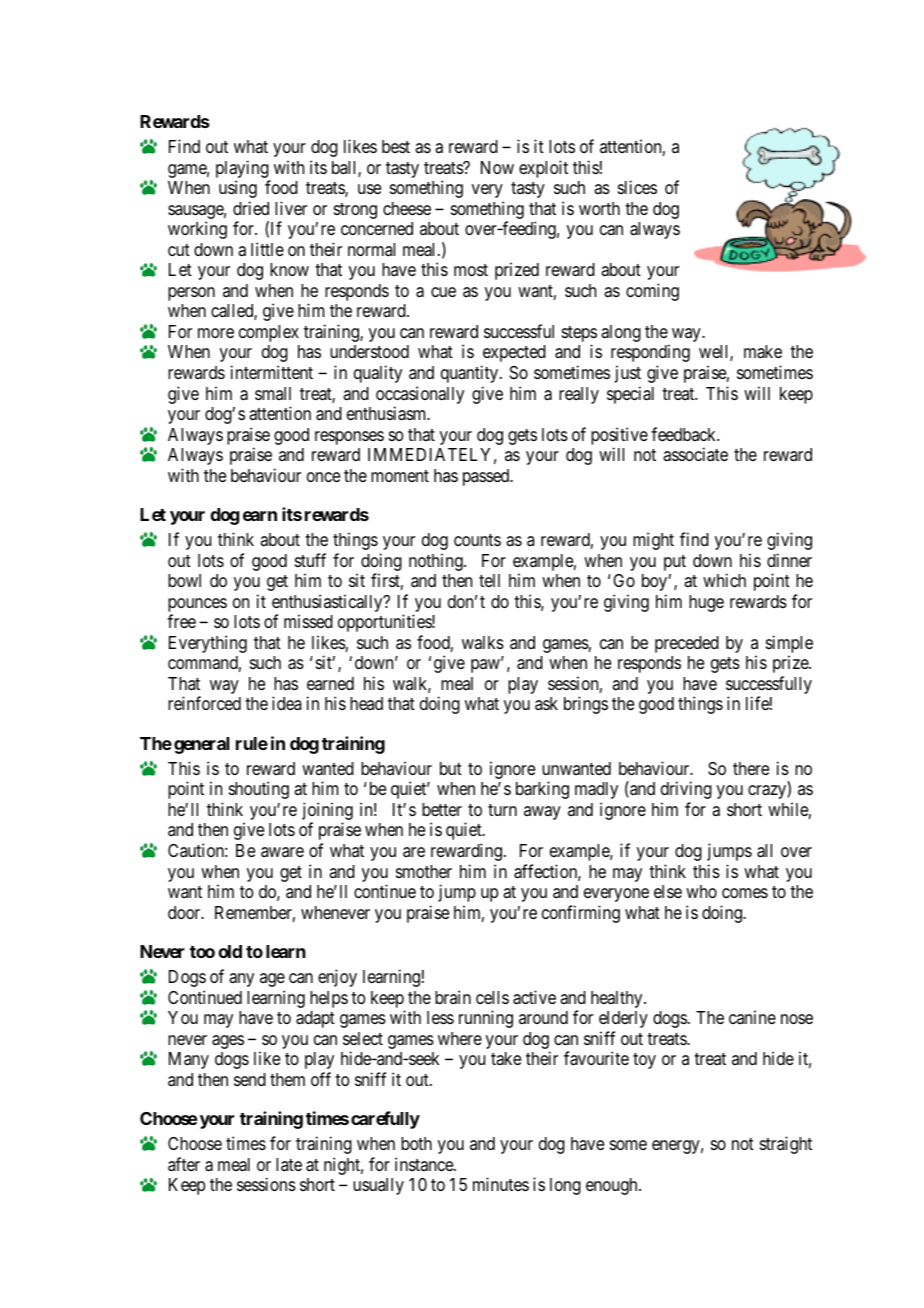 The height and width of the screenshot is (1308, 924). What do you see at coordinates (687, 644) in the screenshot?
I see `preceded` at bounding box center [687, 644].
